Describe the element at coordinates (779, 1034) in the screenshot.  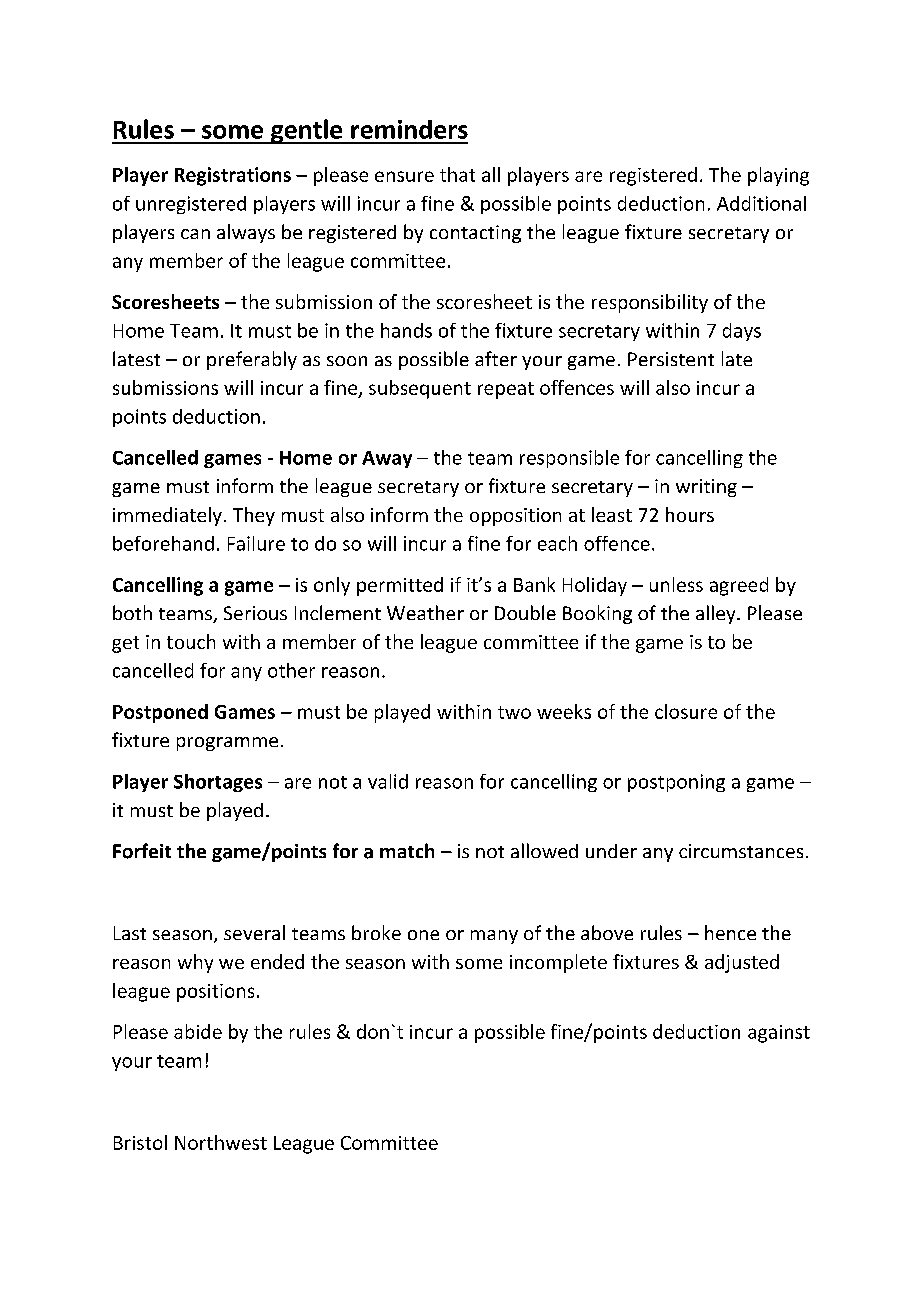
I see `against` at that location.
